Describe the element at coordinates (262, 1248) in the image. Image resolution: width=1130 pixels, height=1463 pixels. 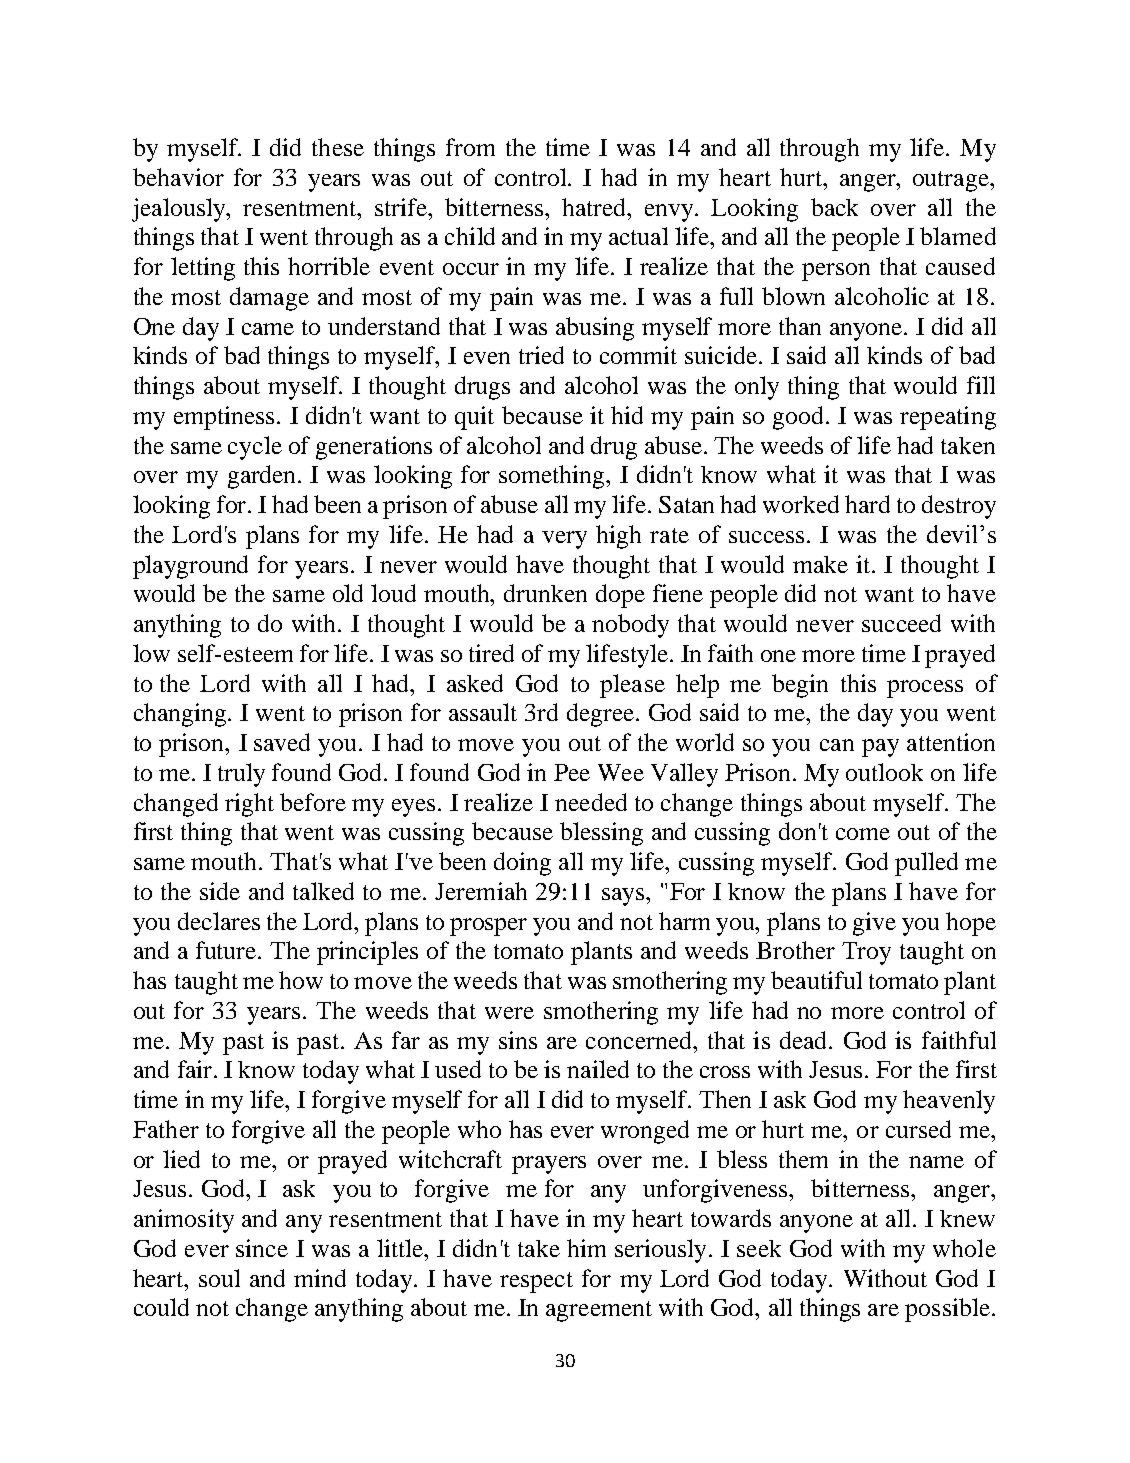
I see `since` at that location.
